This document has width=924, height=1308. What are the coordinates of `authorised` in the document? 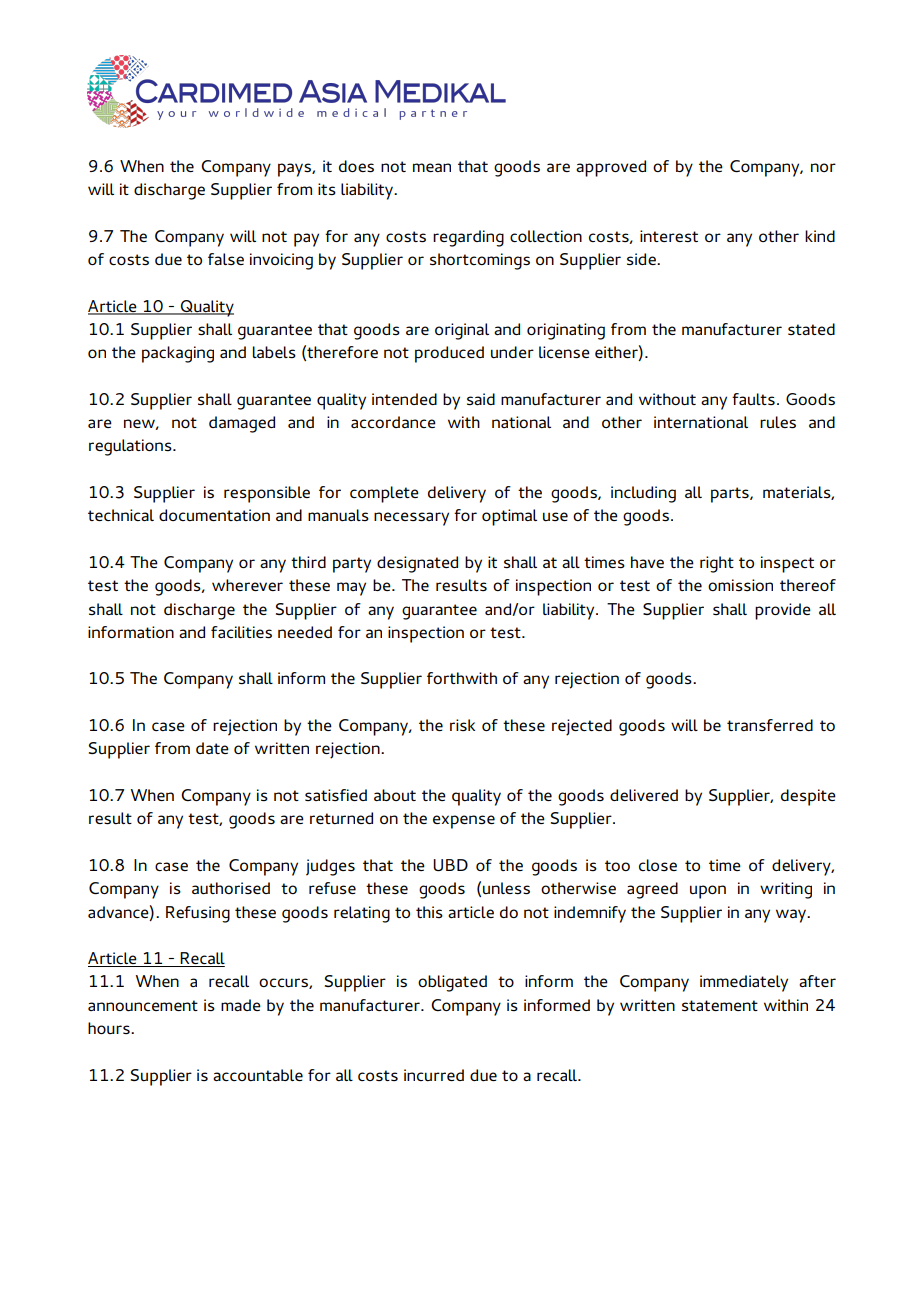 It's located at (231, 888).
